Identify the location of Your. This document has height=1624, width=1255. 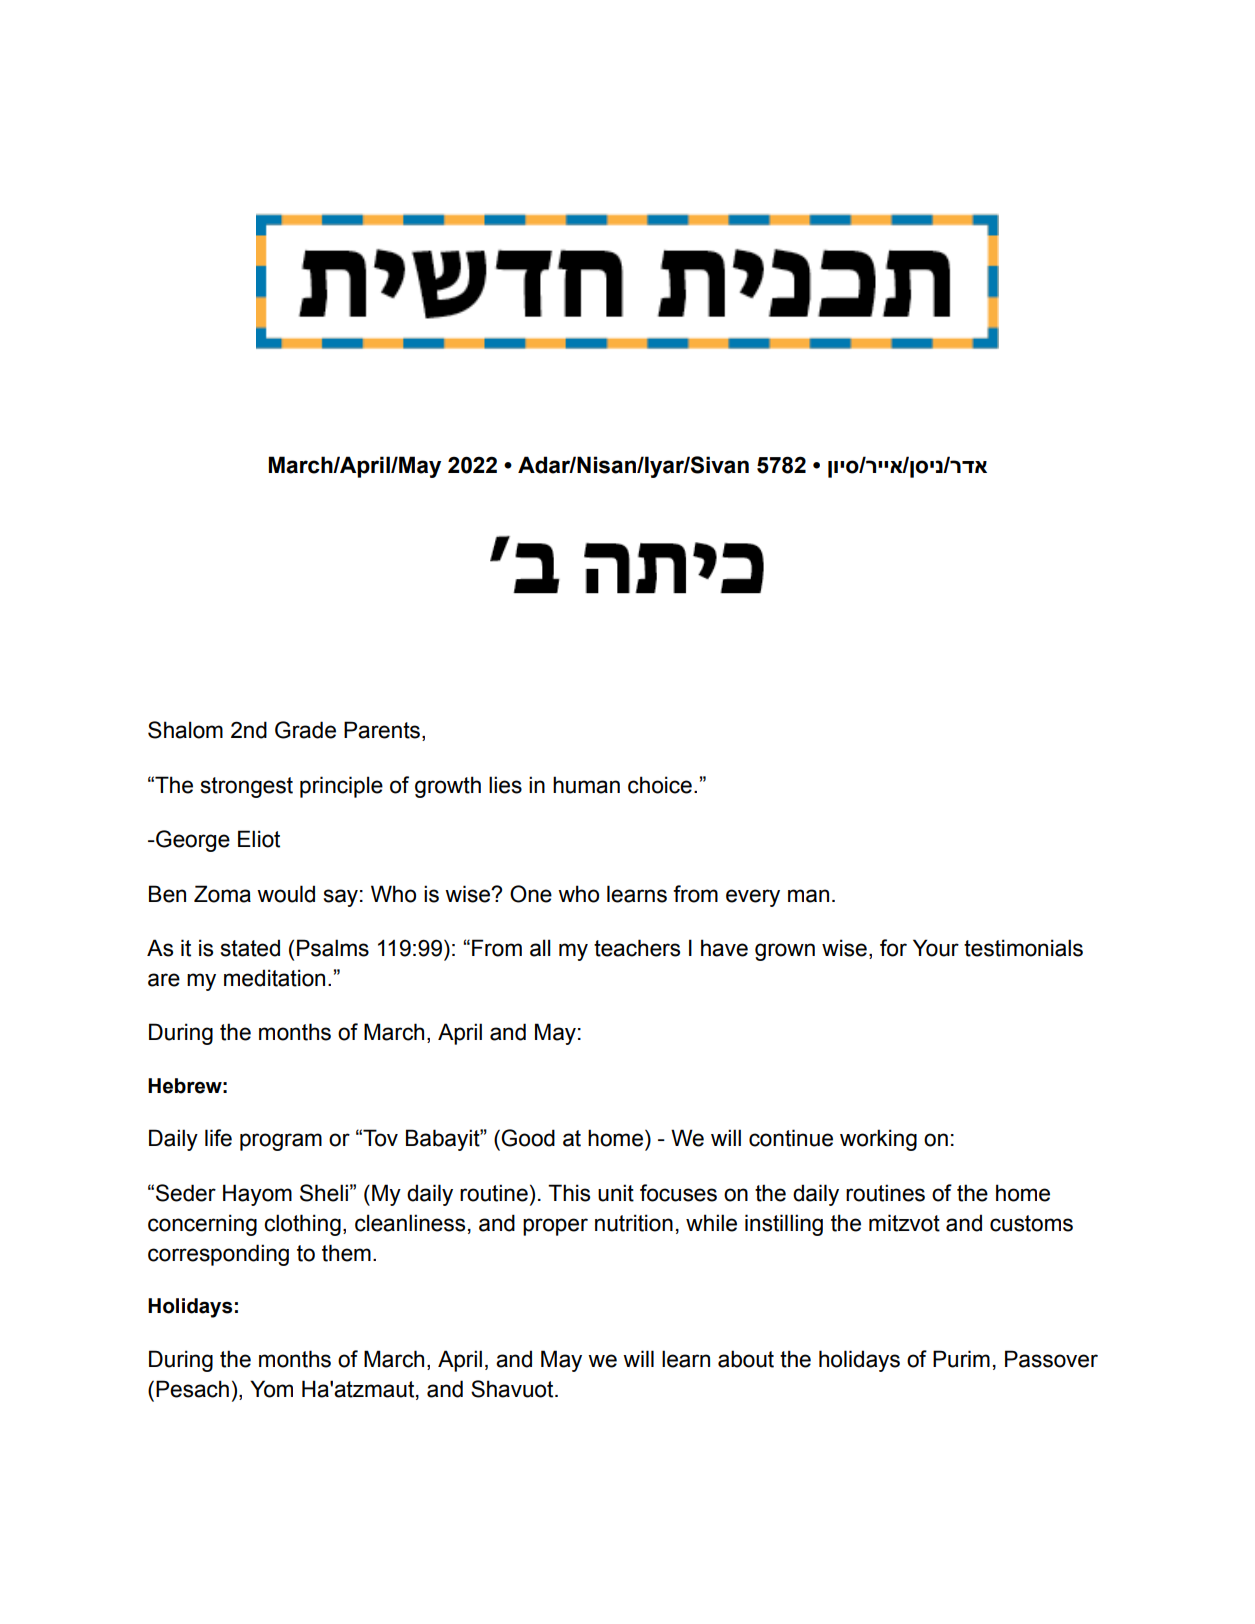
(936, 948).
